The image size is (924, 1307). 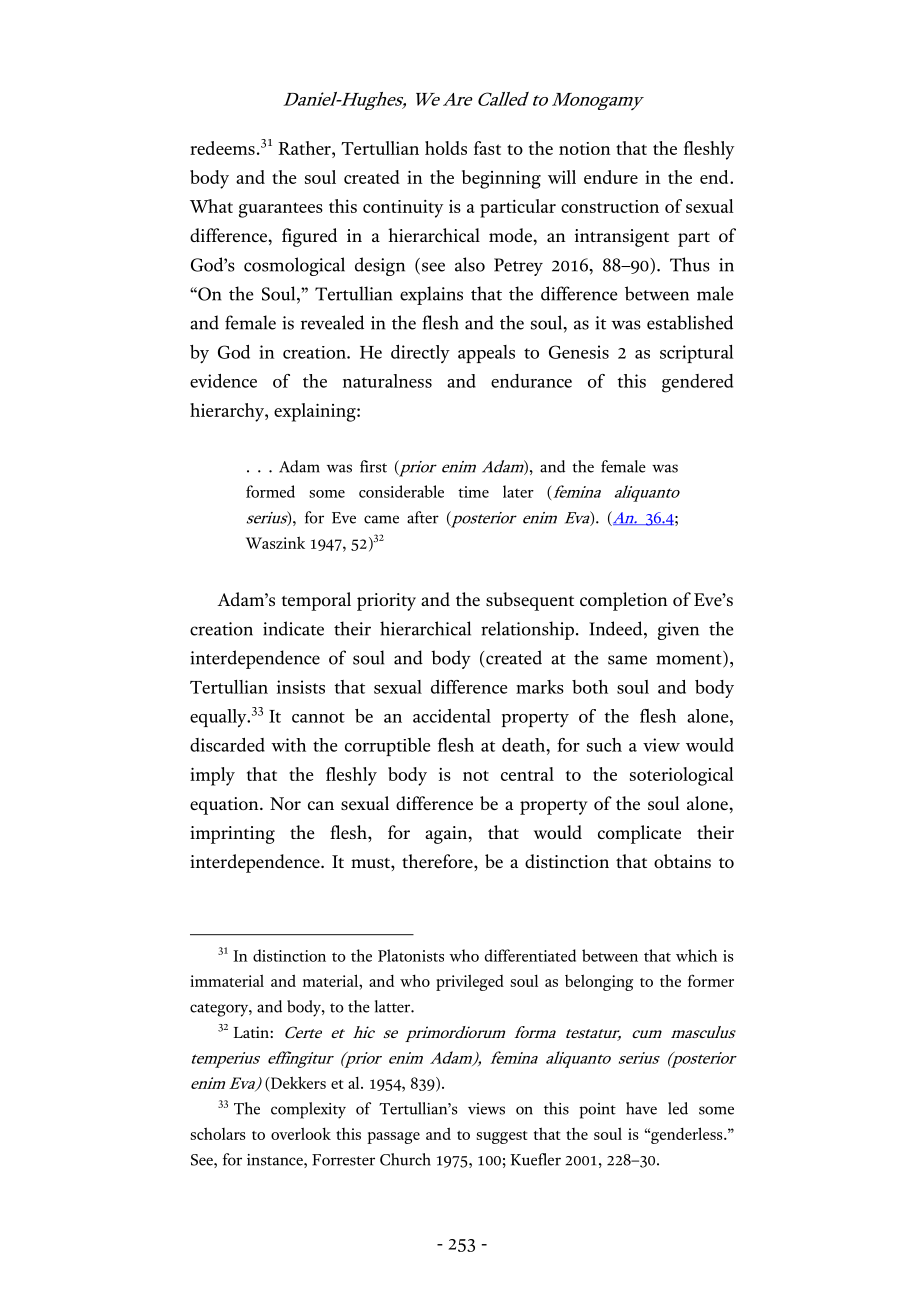 I want to click on guarantees, so click(x=281, y=210).
